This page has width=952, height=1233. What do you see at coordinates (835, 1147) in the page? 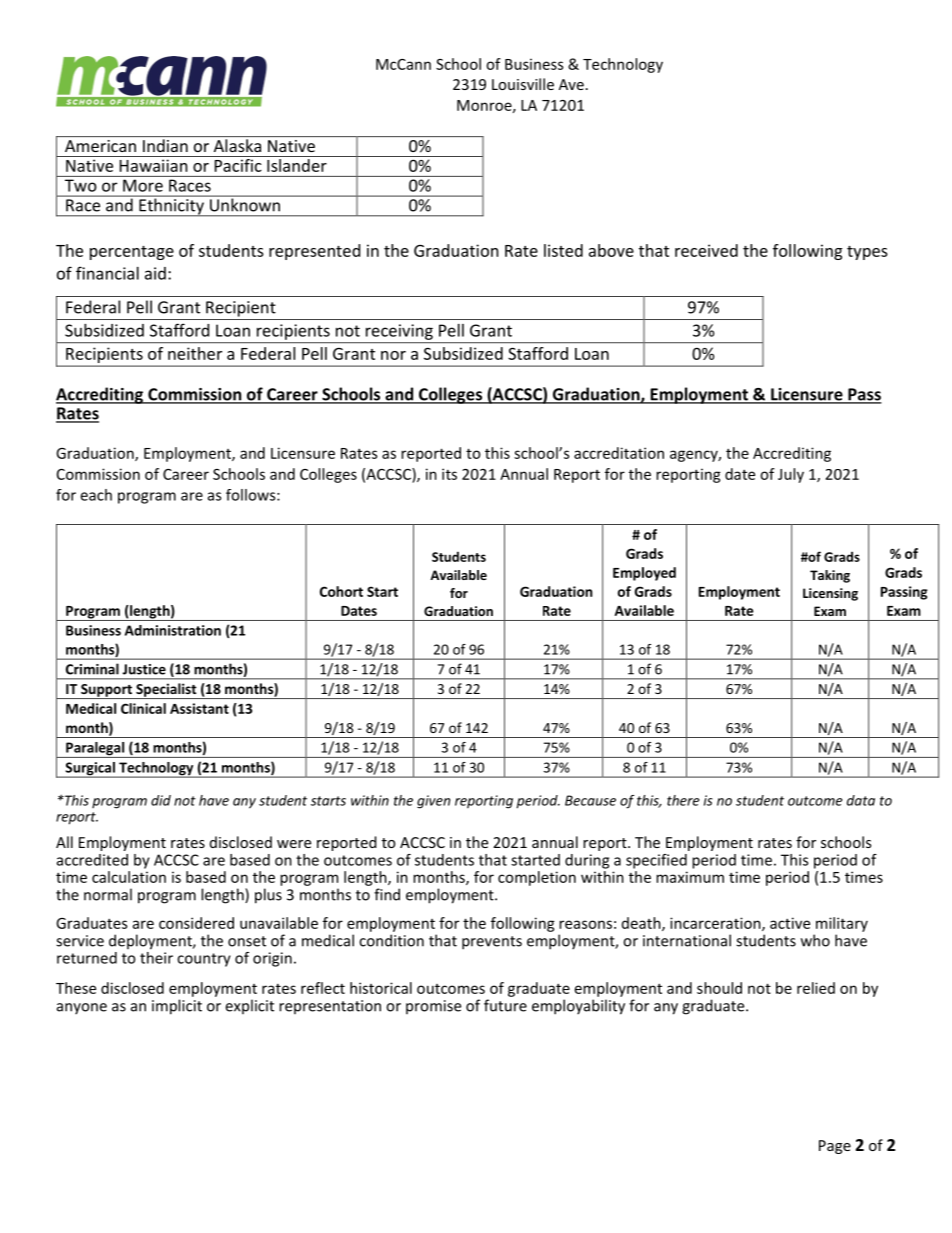
I see `Page` at bounding box center [835, 1147].
